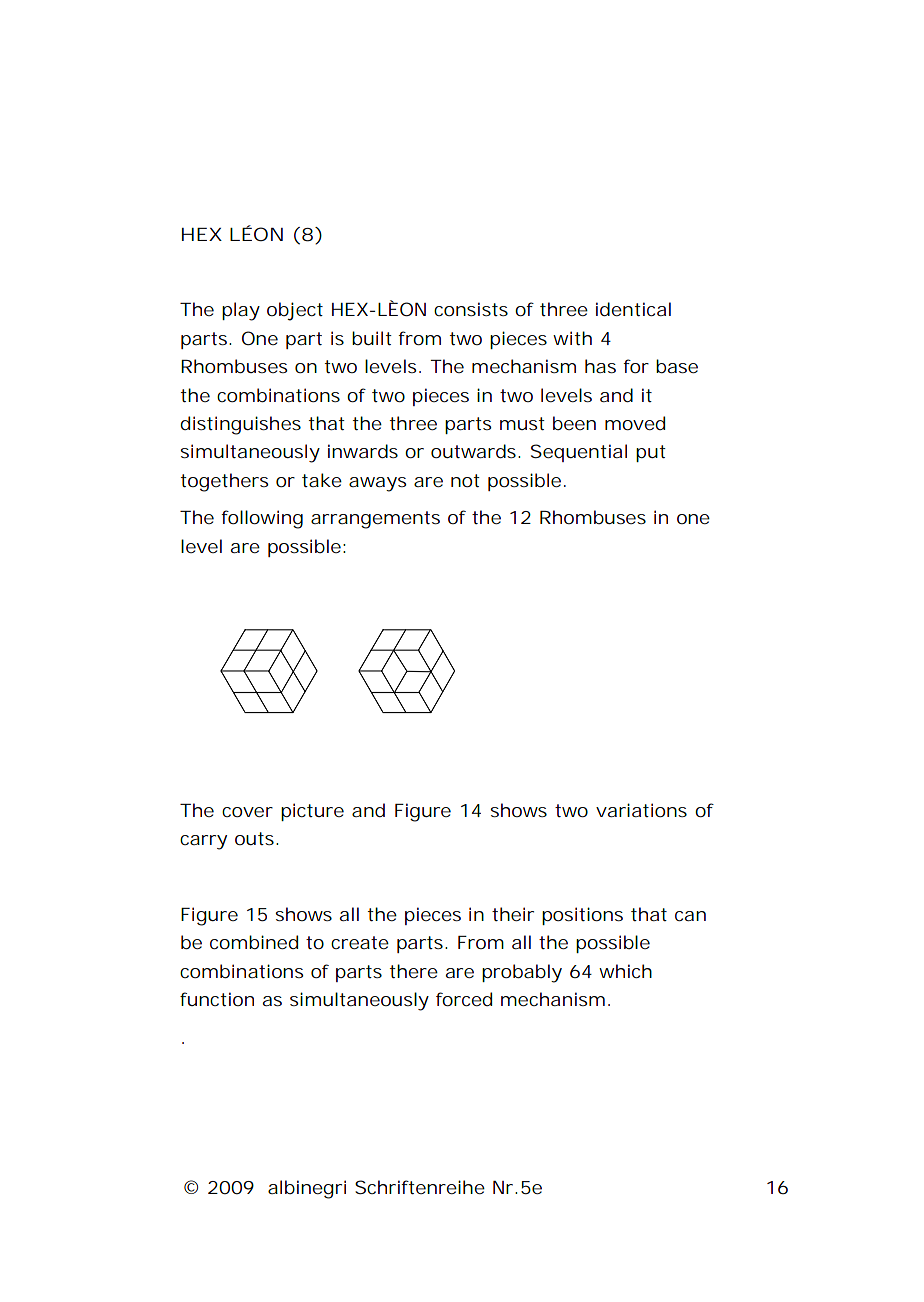 The height and width of the screenshot is (1302, 924). Describe the element at coordinates (465, 480) in the screenshot. I see `not` at that location.
